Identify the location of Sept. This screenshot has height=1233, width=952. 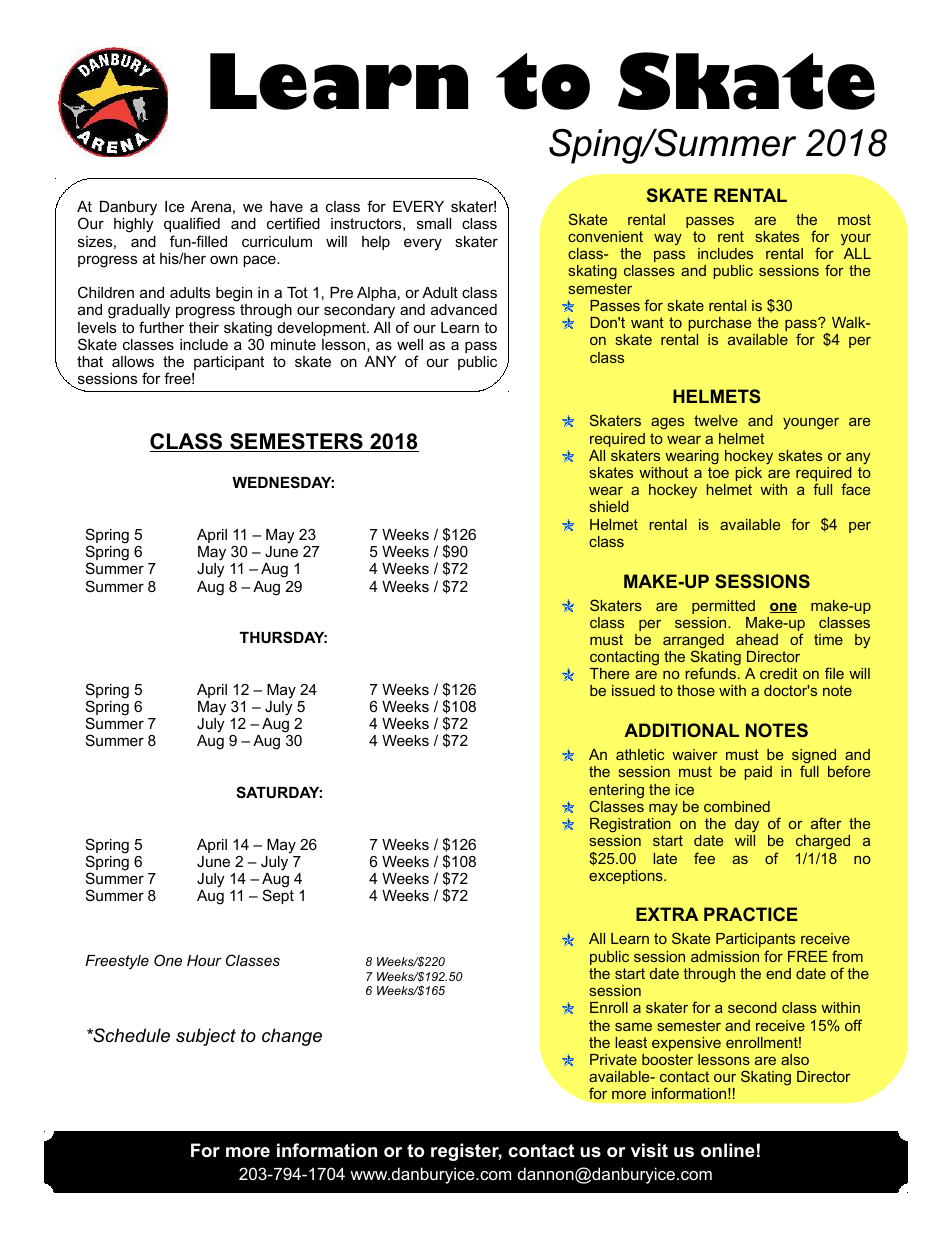
(278, 896).
